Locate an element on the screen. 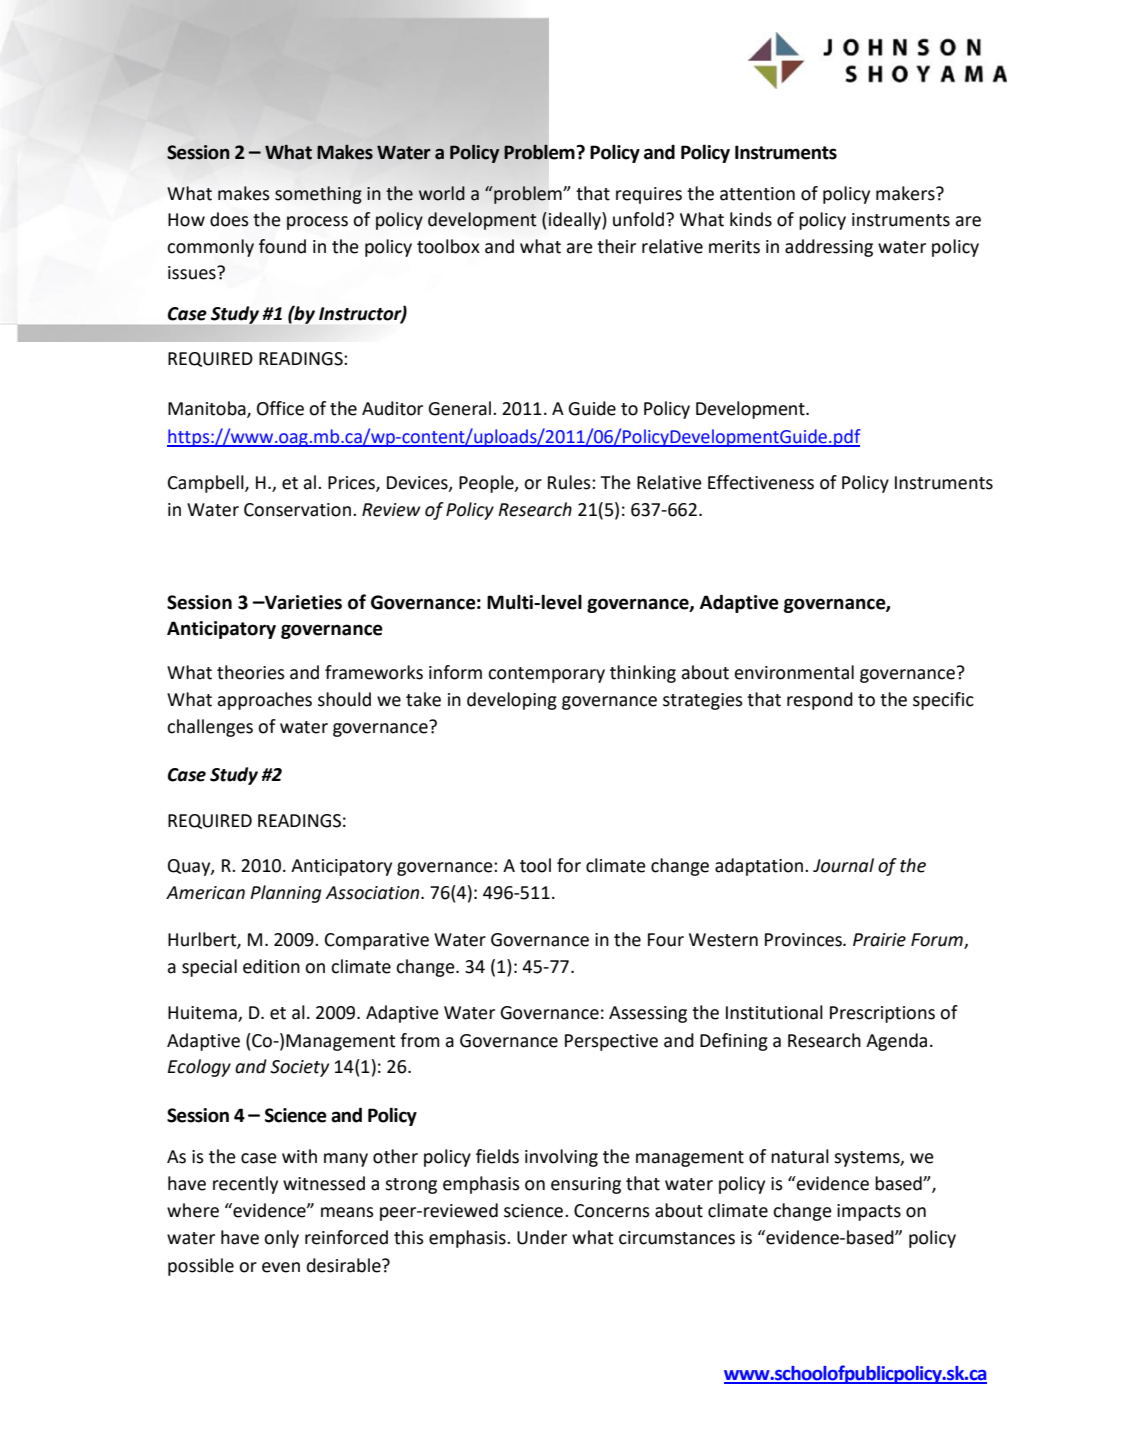 The image size is (1126, 1453). ideally is located at coordinates (576, 221).
